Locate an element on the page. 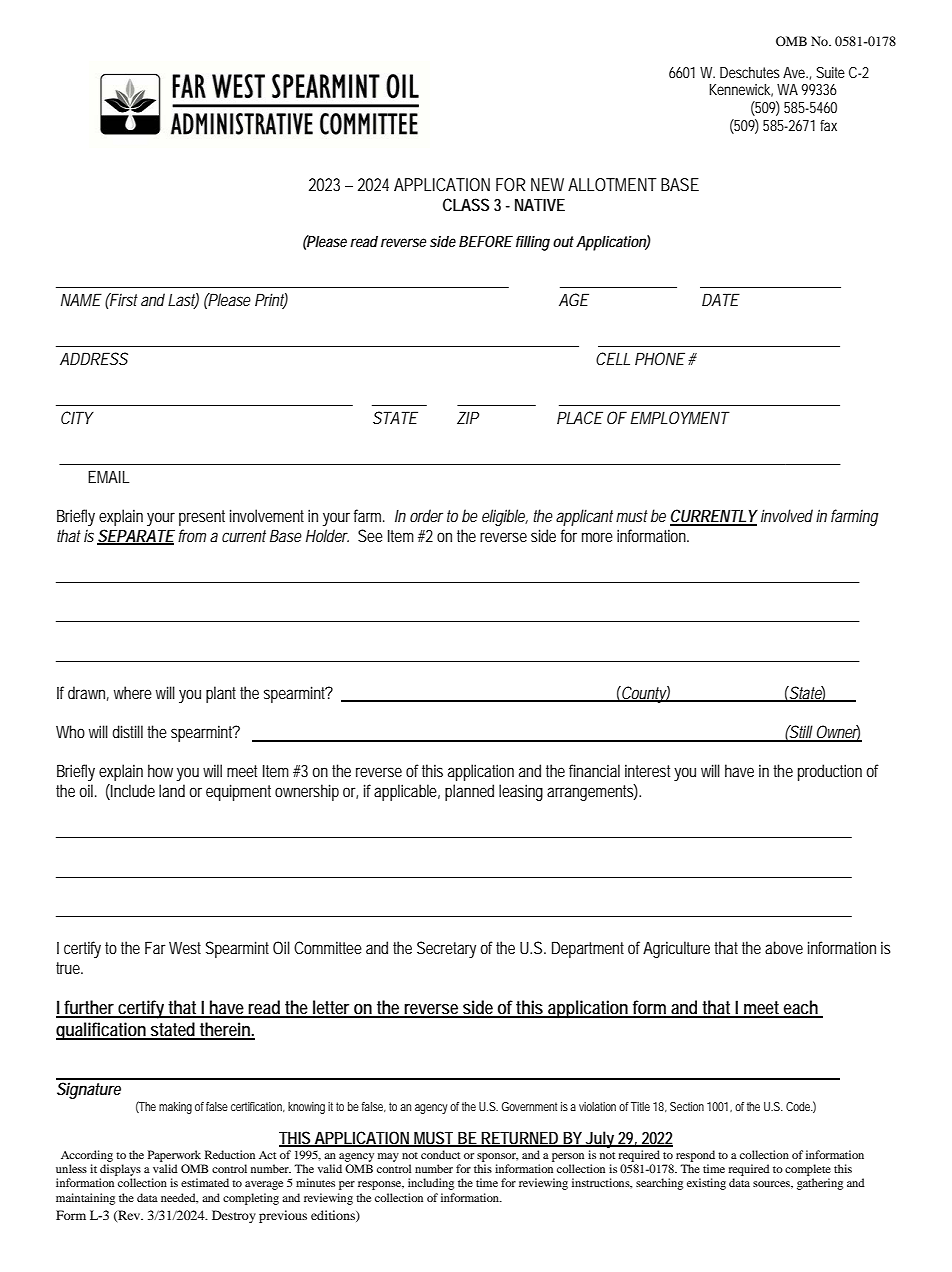 Image resolution: width=952 pixels, height=1272 pixels. including is located at coordinates (431, 1184).
